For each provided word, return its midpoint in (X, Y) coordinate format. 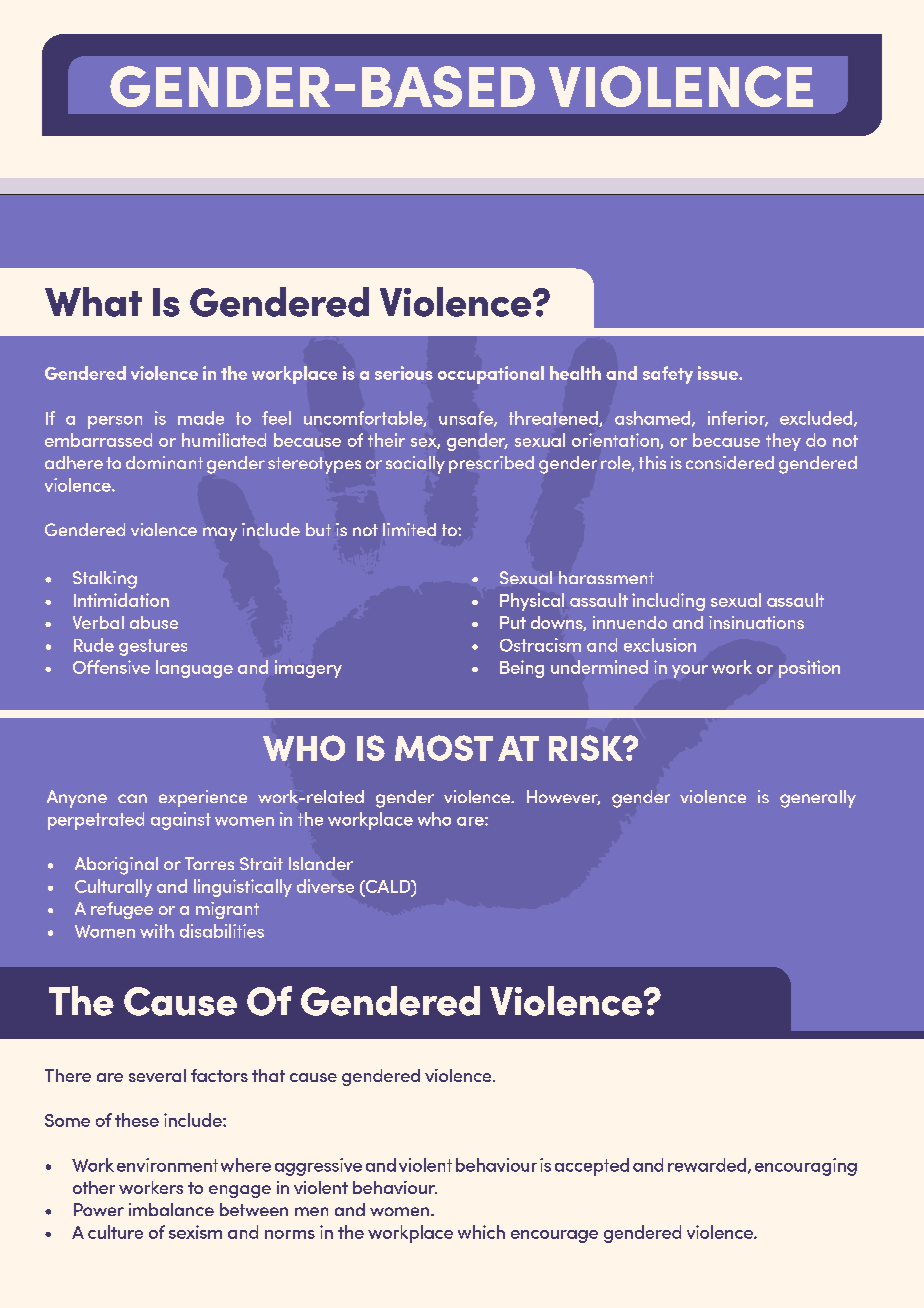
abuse (154, 622)
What (93, 302)
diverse (325, 886)
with (157, 931)
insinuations (756, 622)
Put (513, 622)
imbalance (171, 1209)
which (481, 1232)
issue (719, 373)
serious (404, 373)
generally (818, 799)
